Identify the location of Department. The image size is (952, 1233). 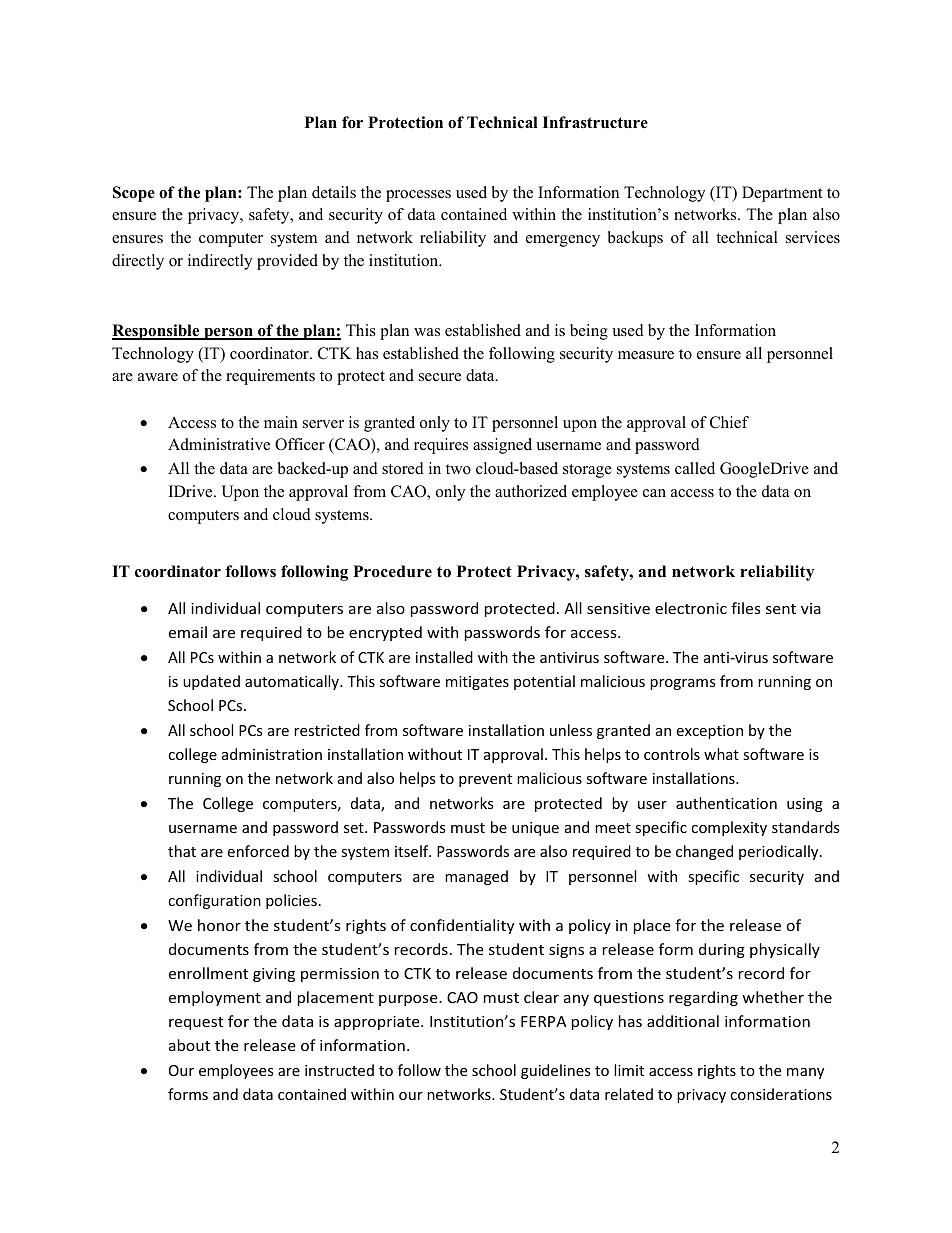
(782, 194).
